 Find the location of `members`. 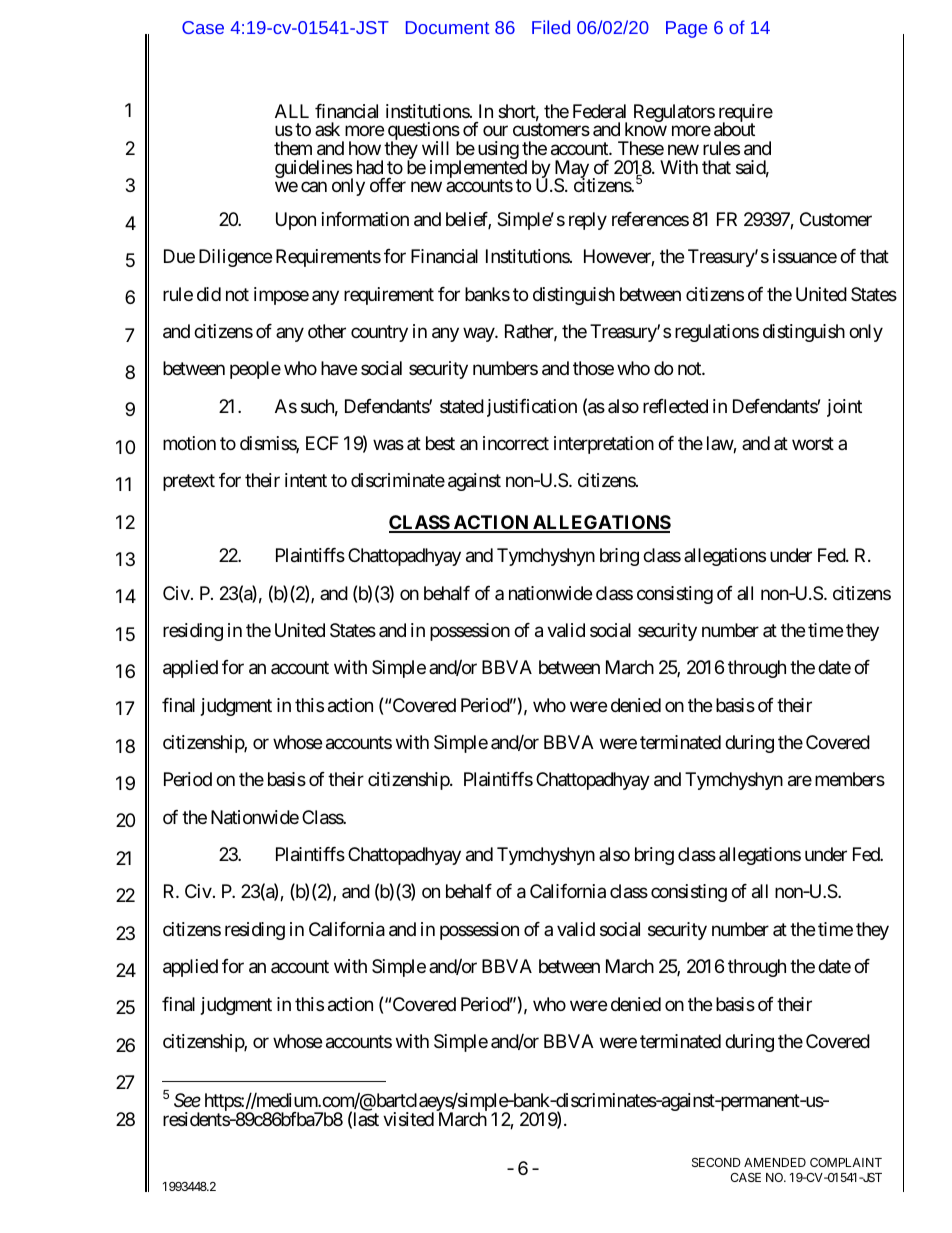

members is located at coordinates (850, 779).
